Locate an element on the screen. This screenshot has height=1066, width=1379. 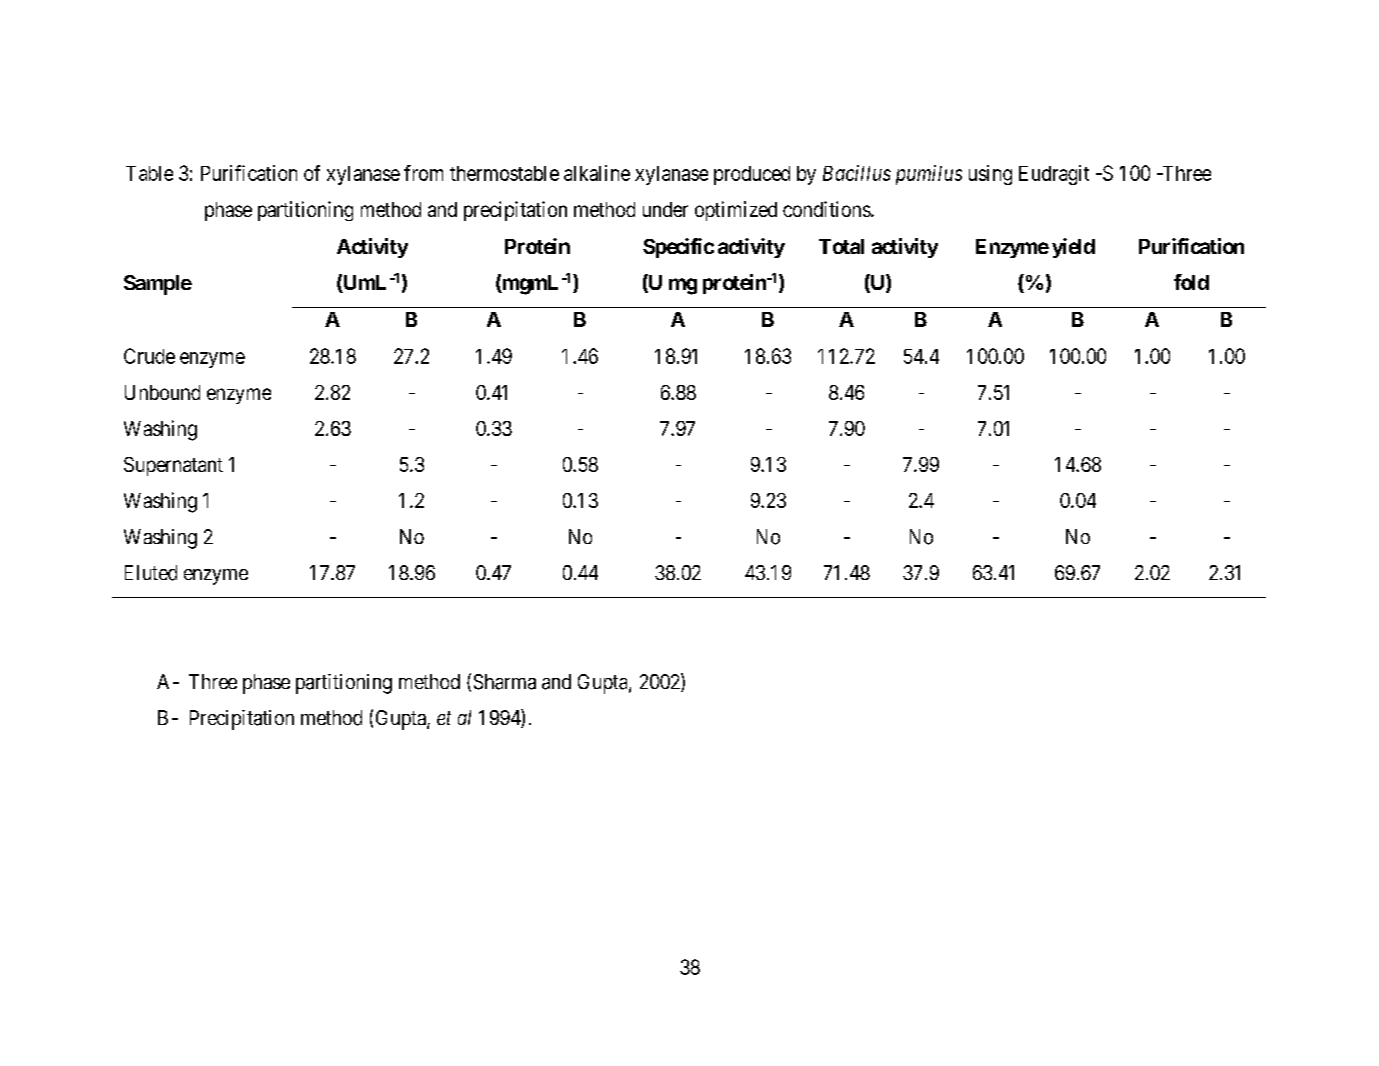
Sharma is located at coordinates (505, 682).
